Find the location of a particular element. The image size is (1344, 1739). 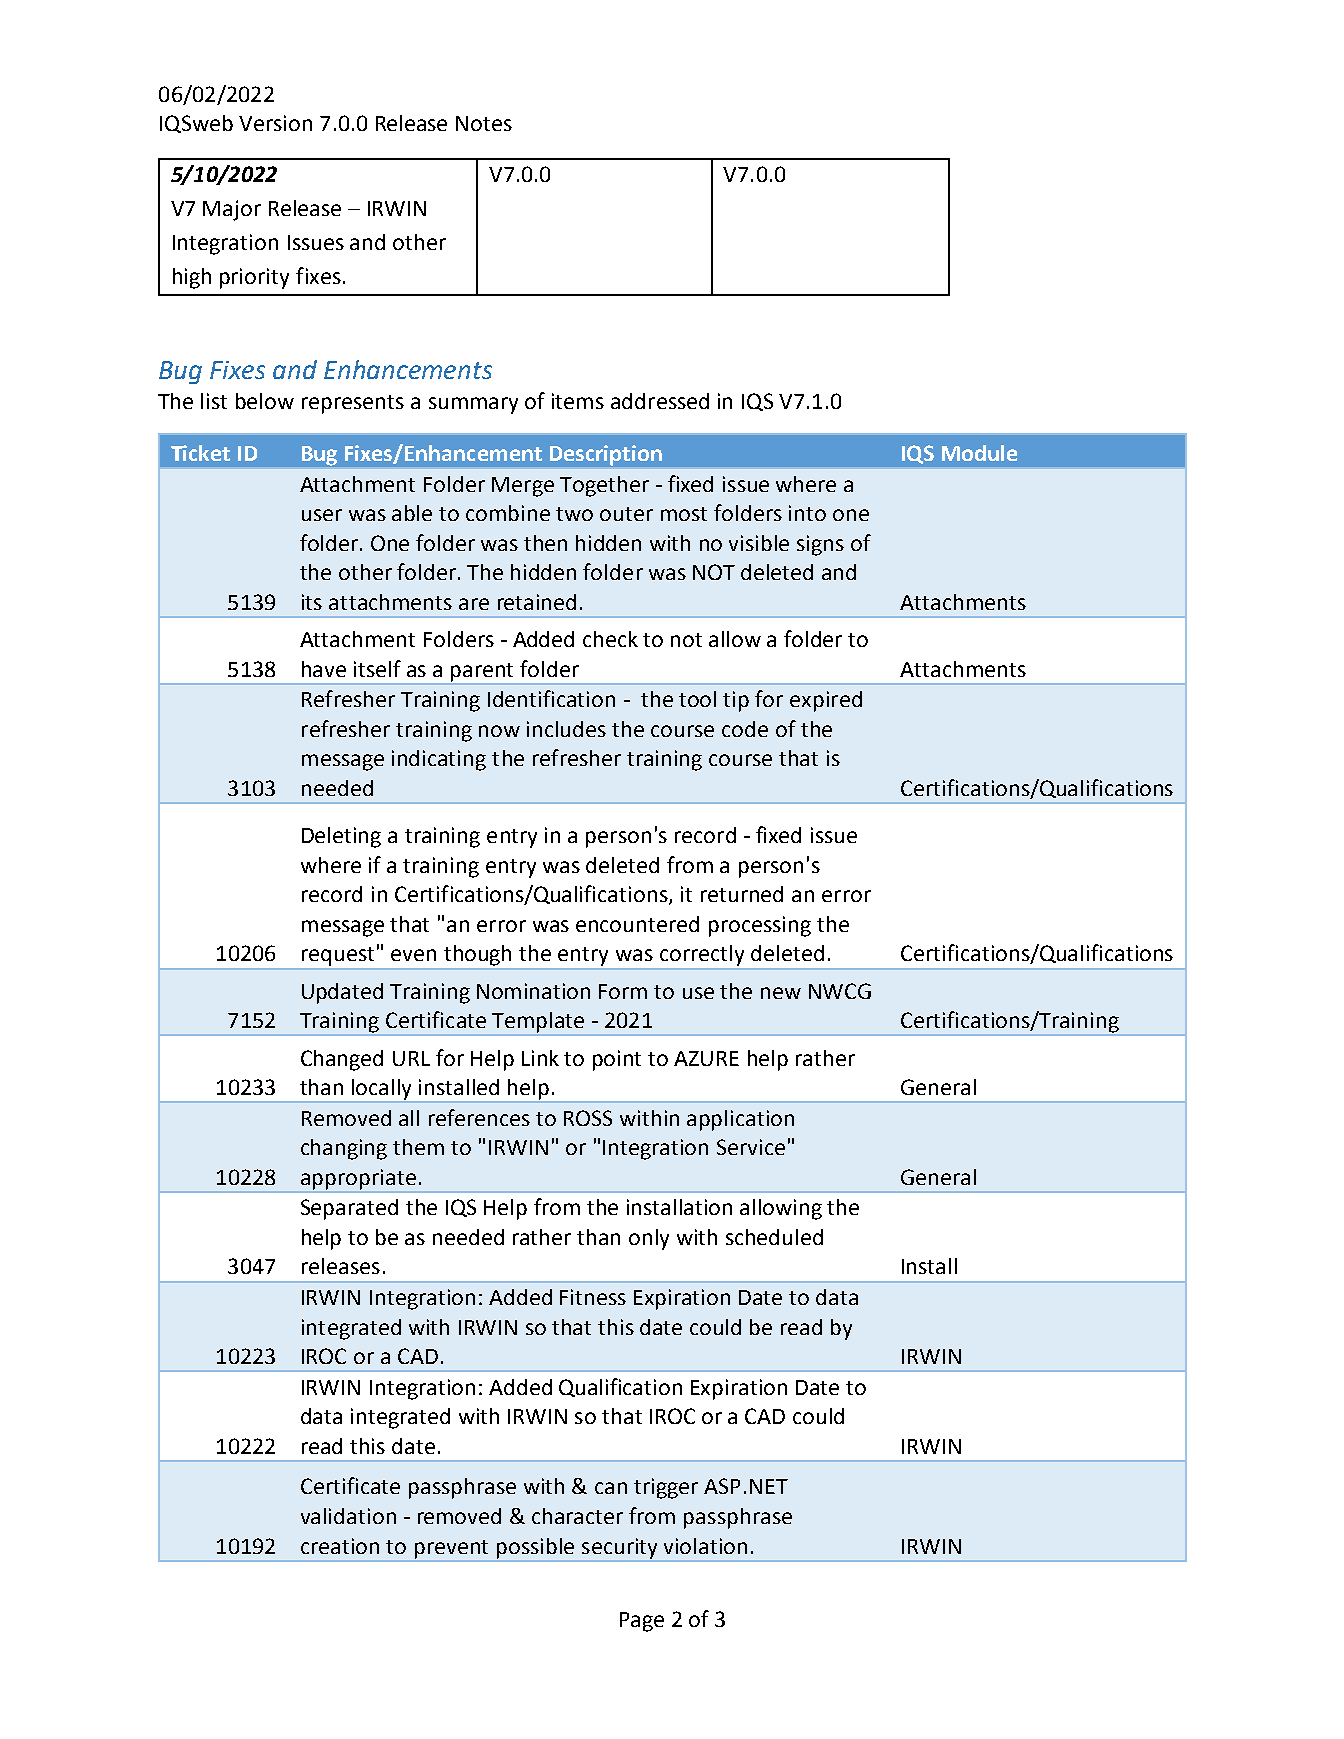

Notes is located at coordinates (484, 123).
